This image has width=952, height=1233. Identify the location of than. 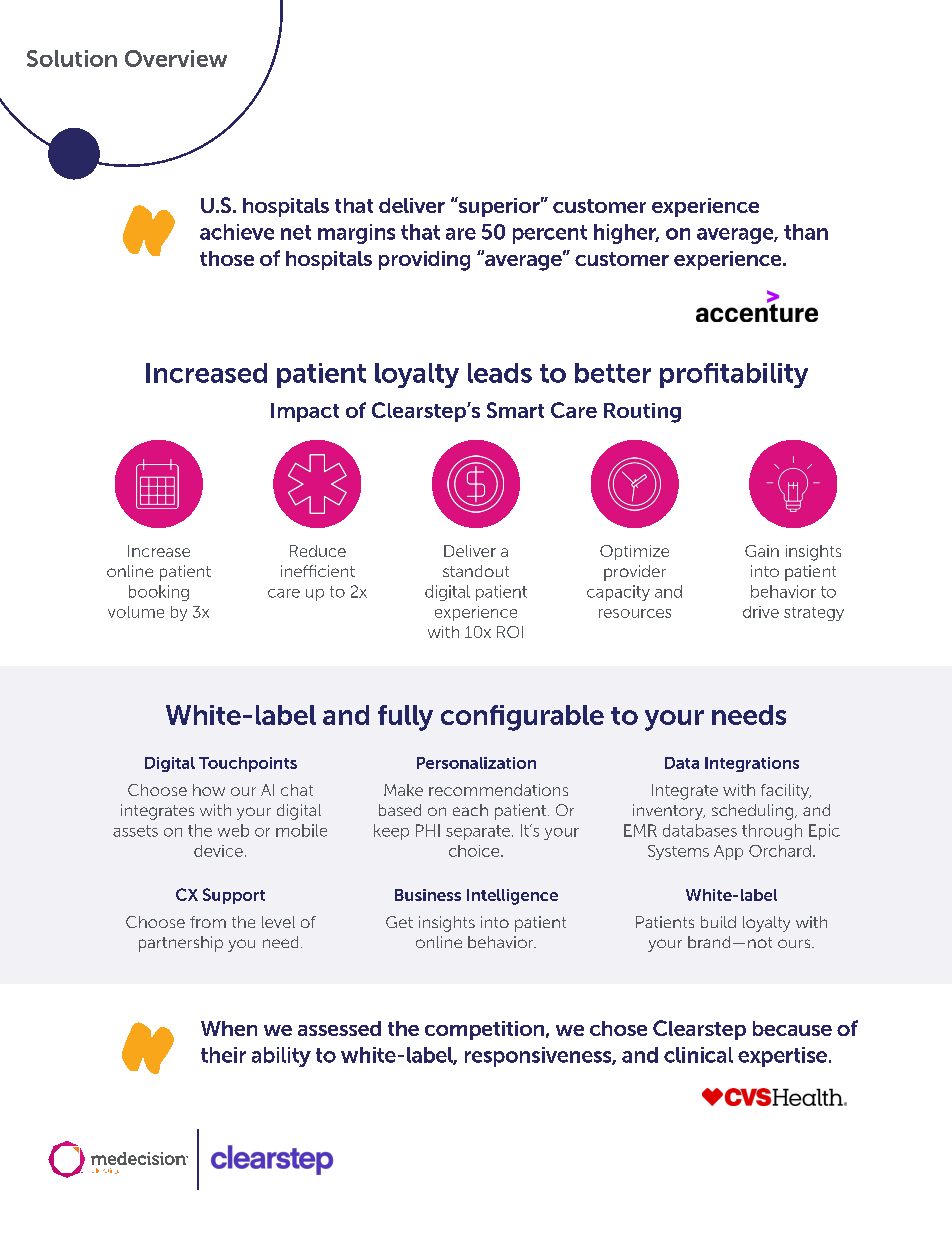
(806, 232).
